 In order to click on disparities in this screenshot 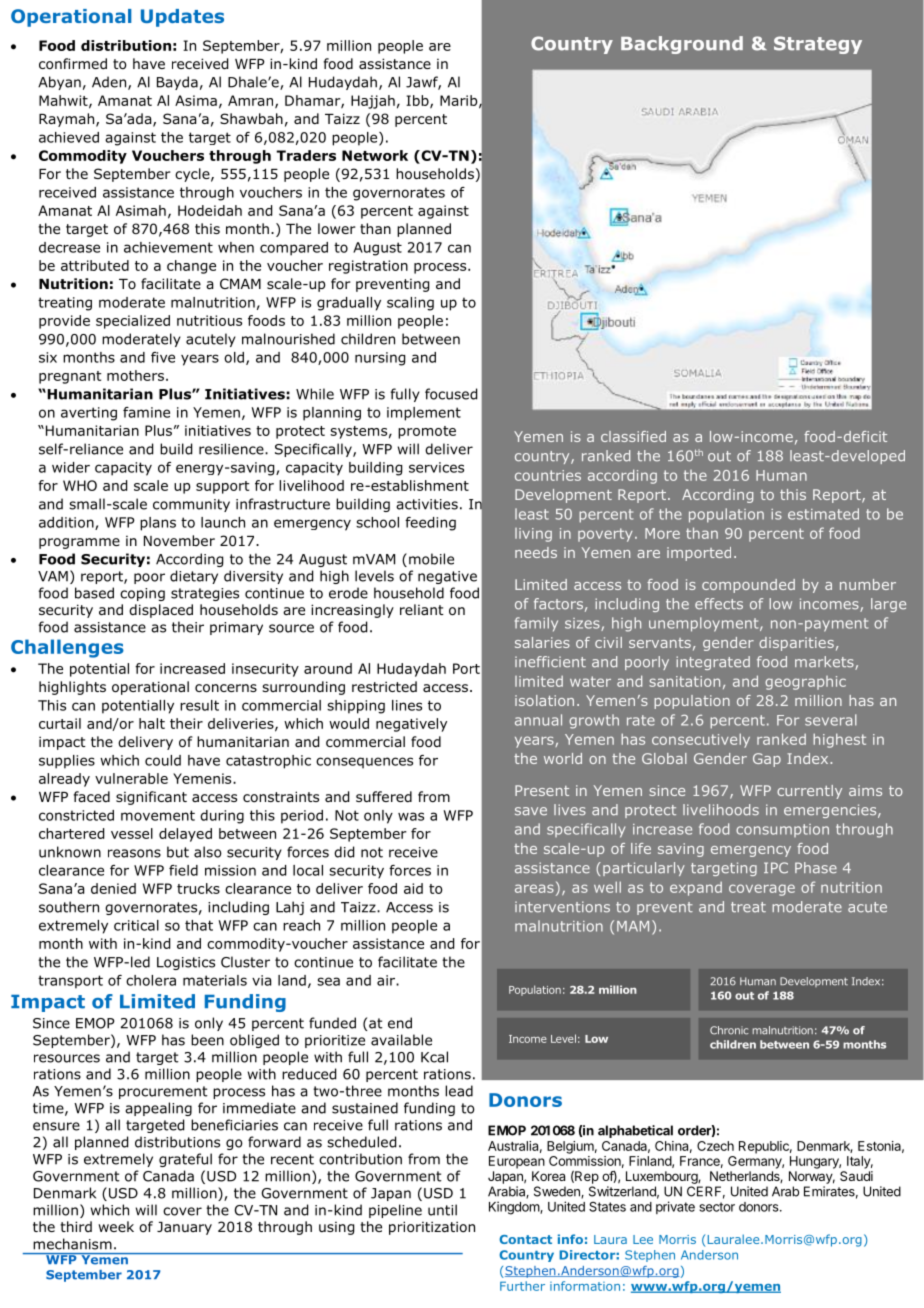, I will do `click(796, 644)`.
